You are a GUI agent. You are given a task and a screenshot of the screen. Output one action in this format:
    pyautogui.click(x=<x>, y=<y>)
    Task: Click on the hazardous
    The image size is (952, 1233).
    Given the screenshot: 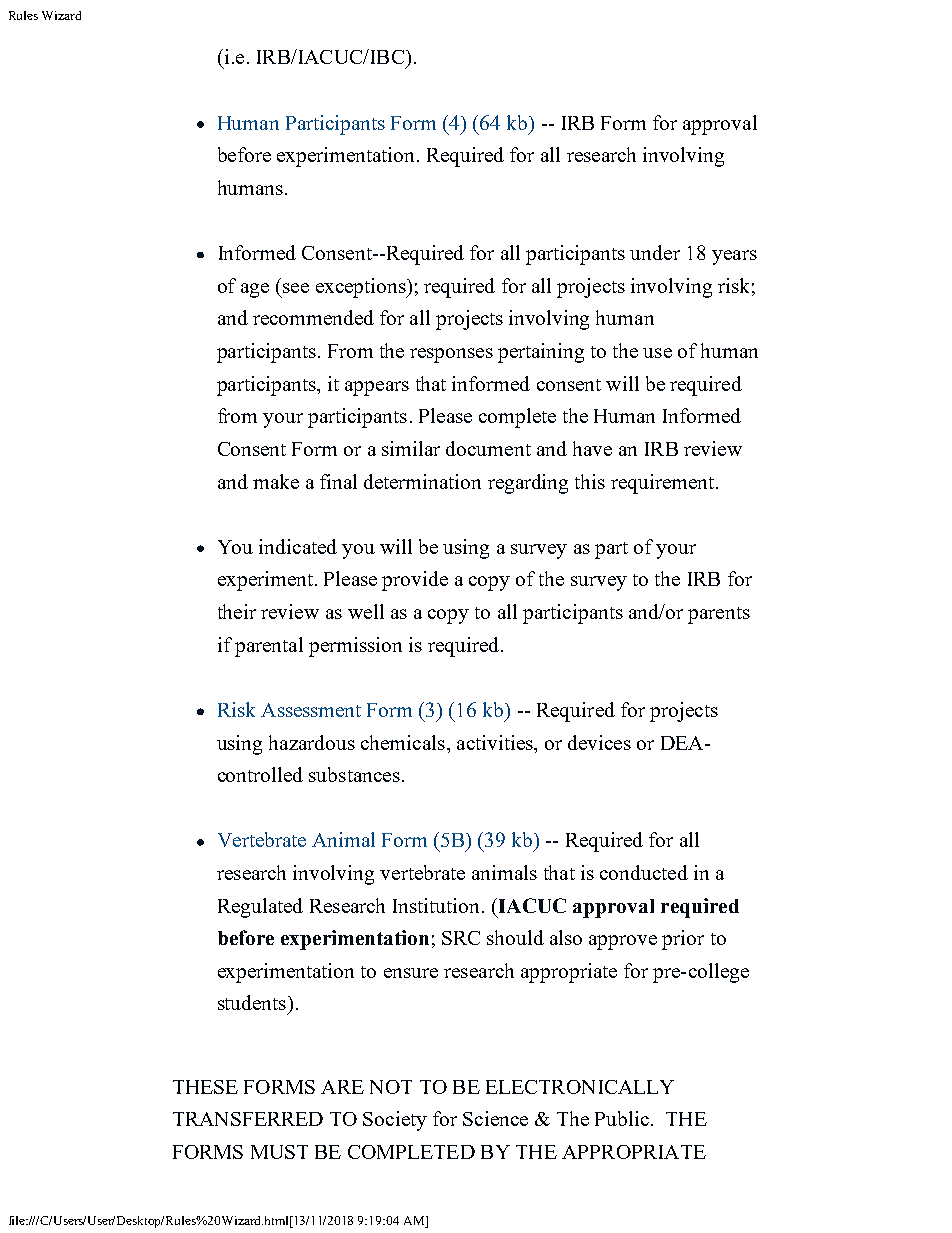 What is the action you would take?
    pyautogui.click(x=312, y=742)
